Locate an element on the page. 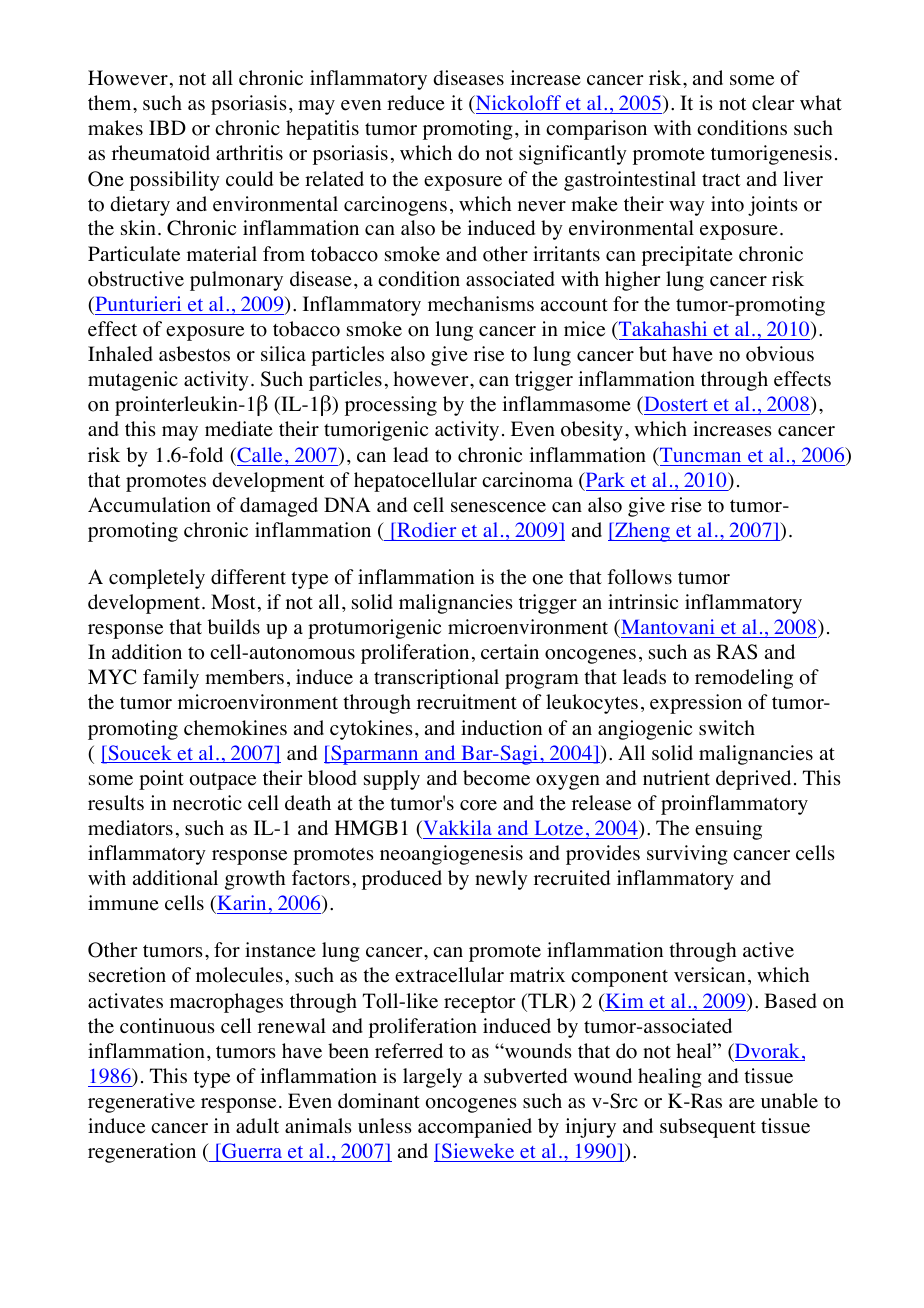 This image has width=924, height=1308. obvious is located at coordinates (780, 354).
